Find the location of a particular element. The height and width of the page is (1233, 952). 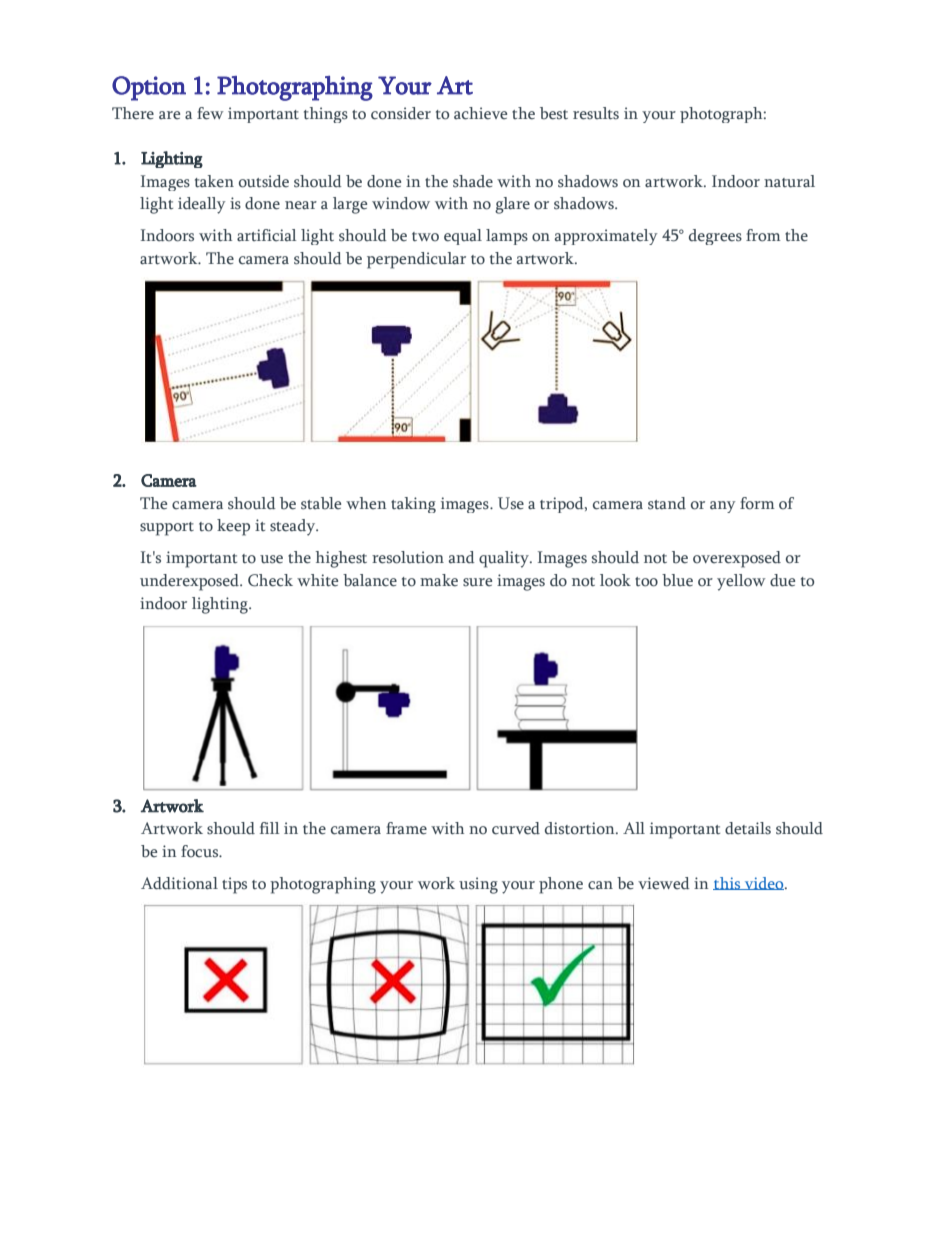

achieve is located at coordinates (480, 113).
